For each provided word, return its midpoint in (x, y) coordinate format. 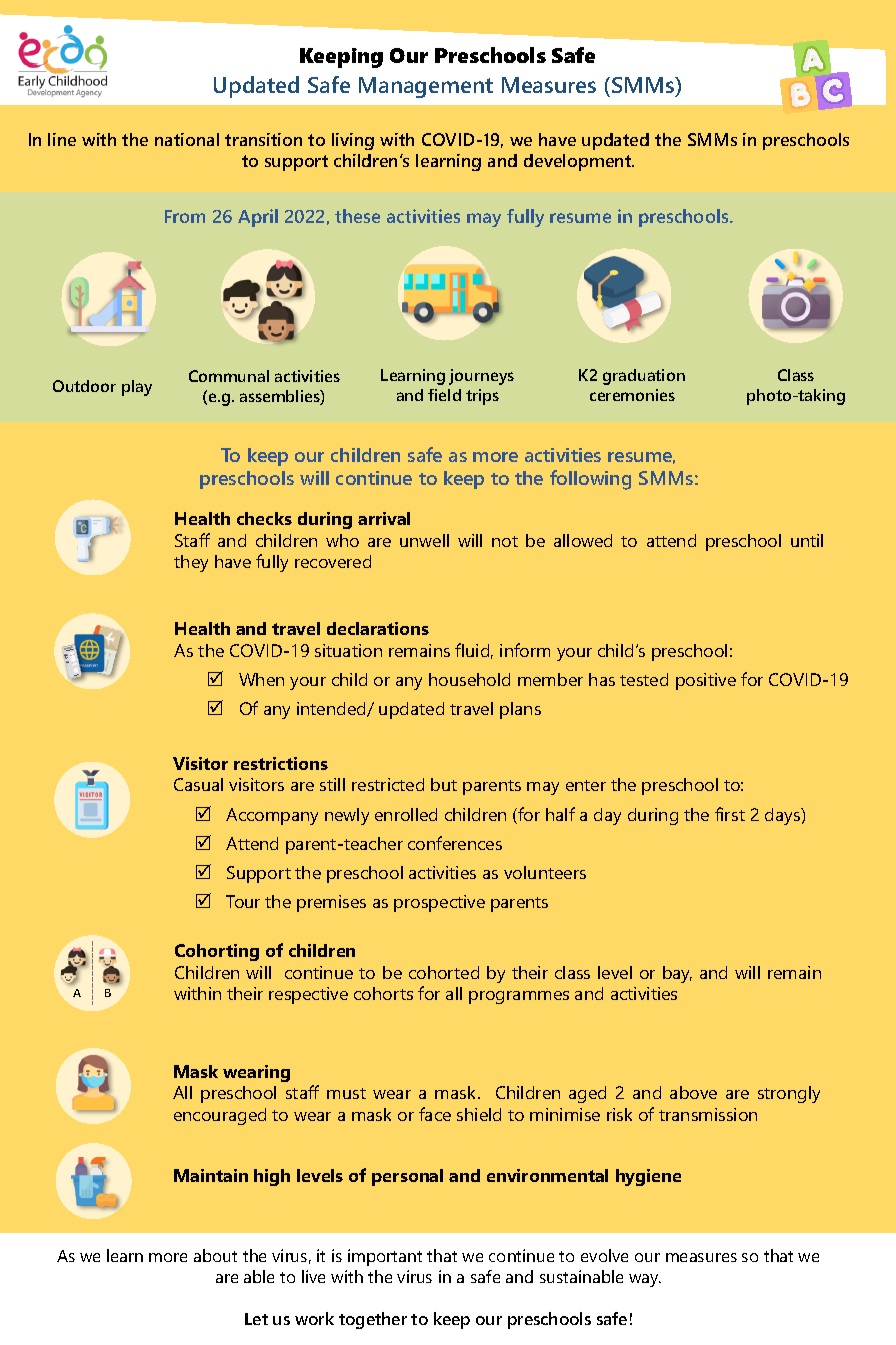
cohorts (383, 993)
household (469, 679)
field (444, 395)
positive (706, 681)
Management (426, 87)
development (579, 162)
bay (677, 974)
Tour (243, 901)
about (215, 1255)
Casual (198, 784)
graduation (644, 377)
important (385, 1257)
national (187, 139)
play (137, 388)
